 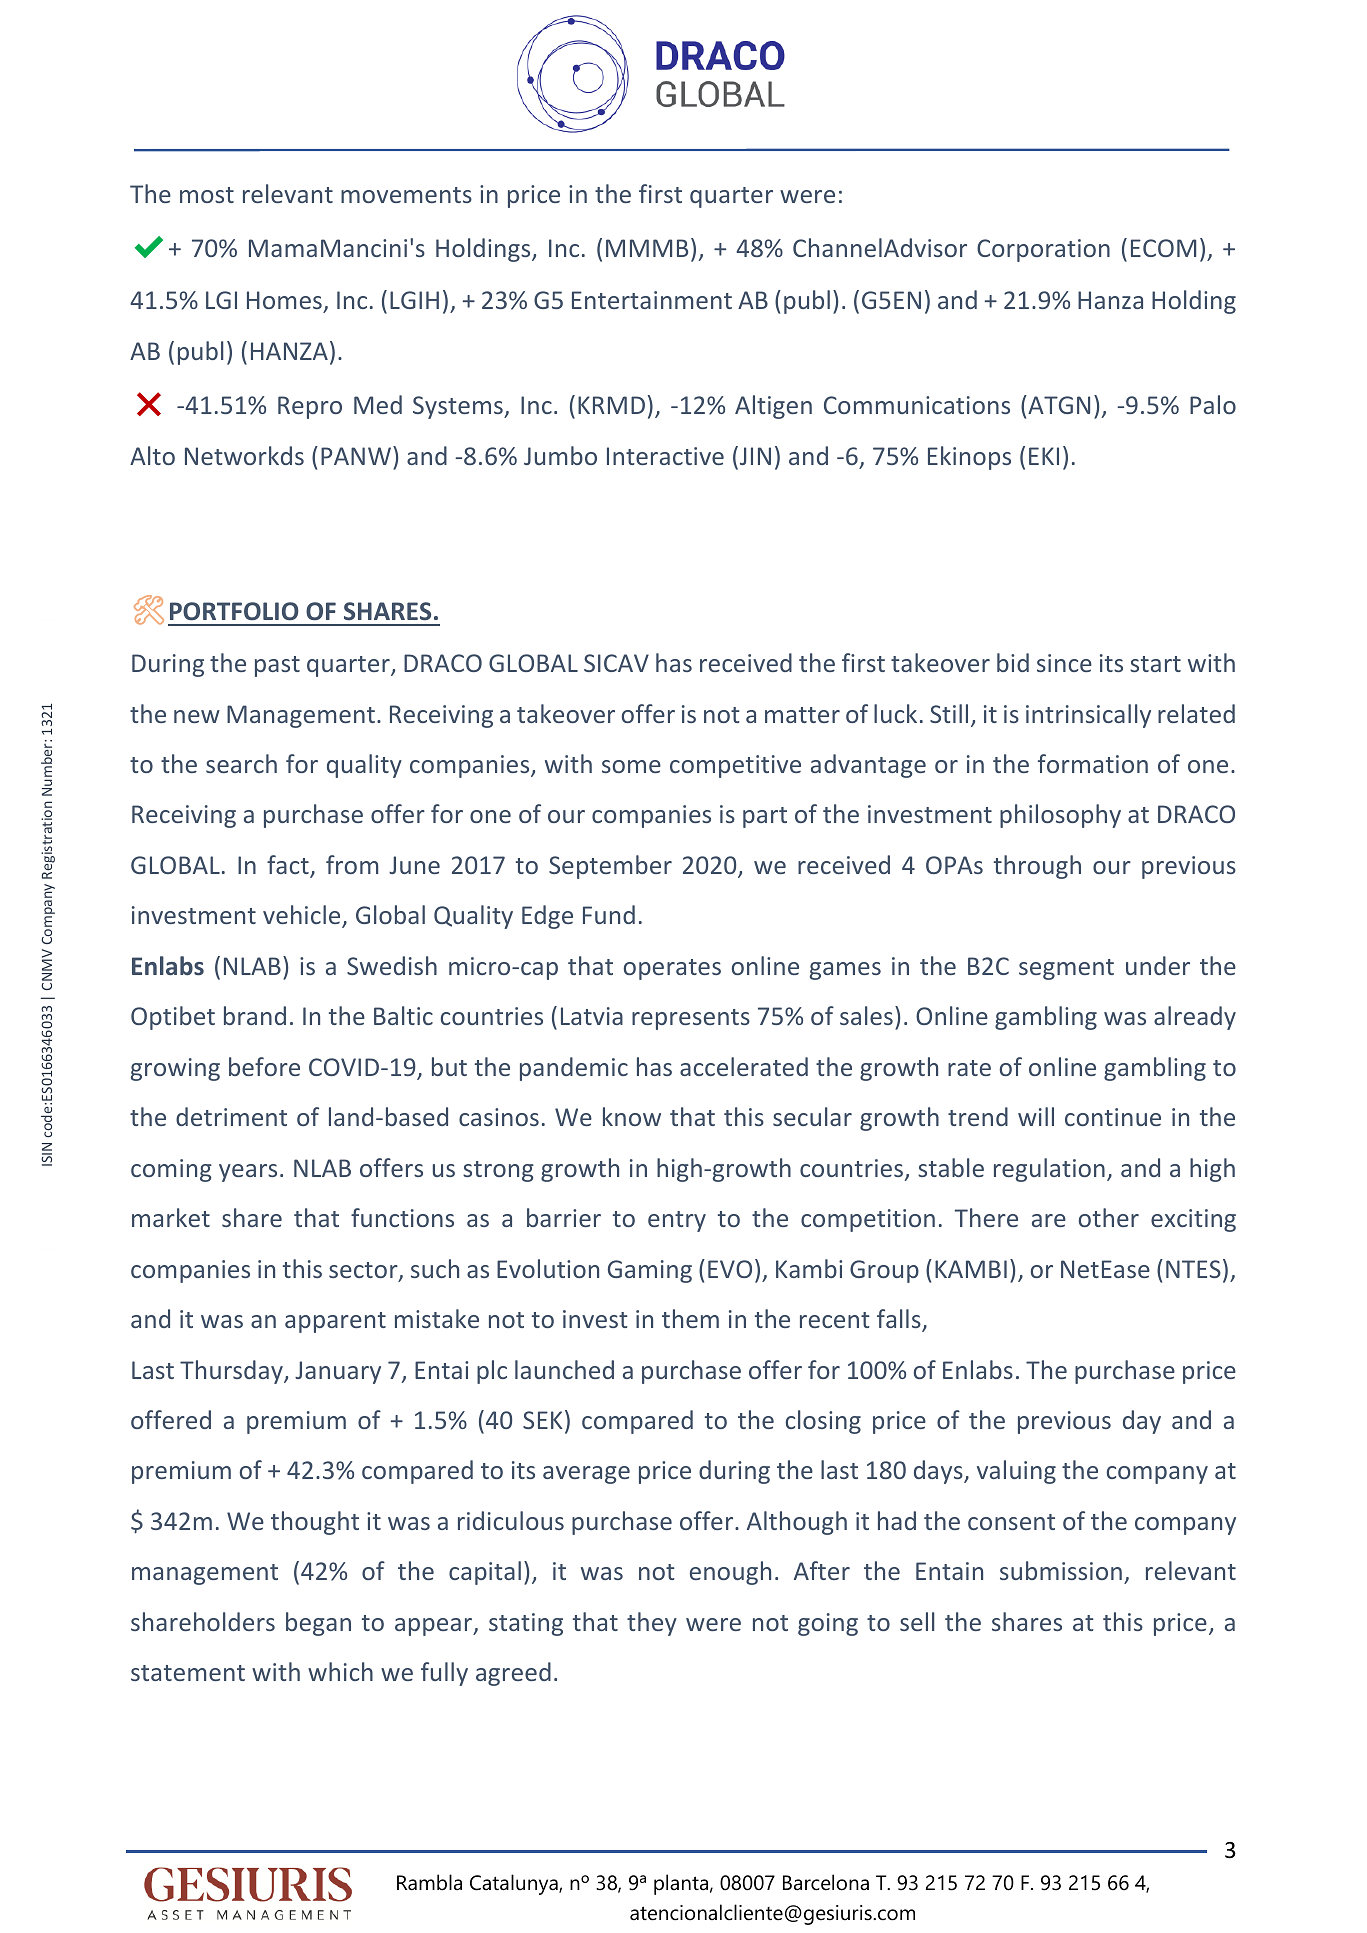 I want to click on which, so click(x=340, y=1671).
